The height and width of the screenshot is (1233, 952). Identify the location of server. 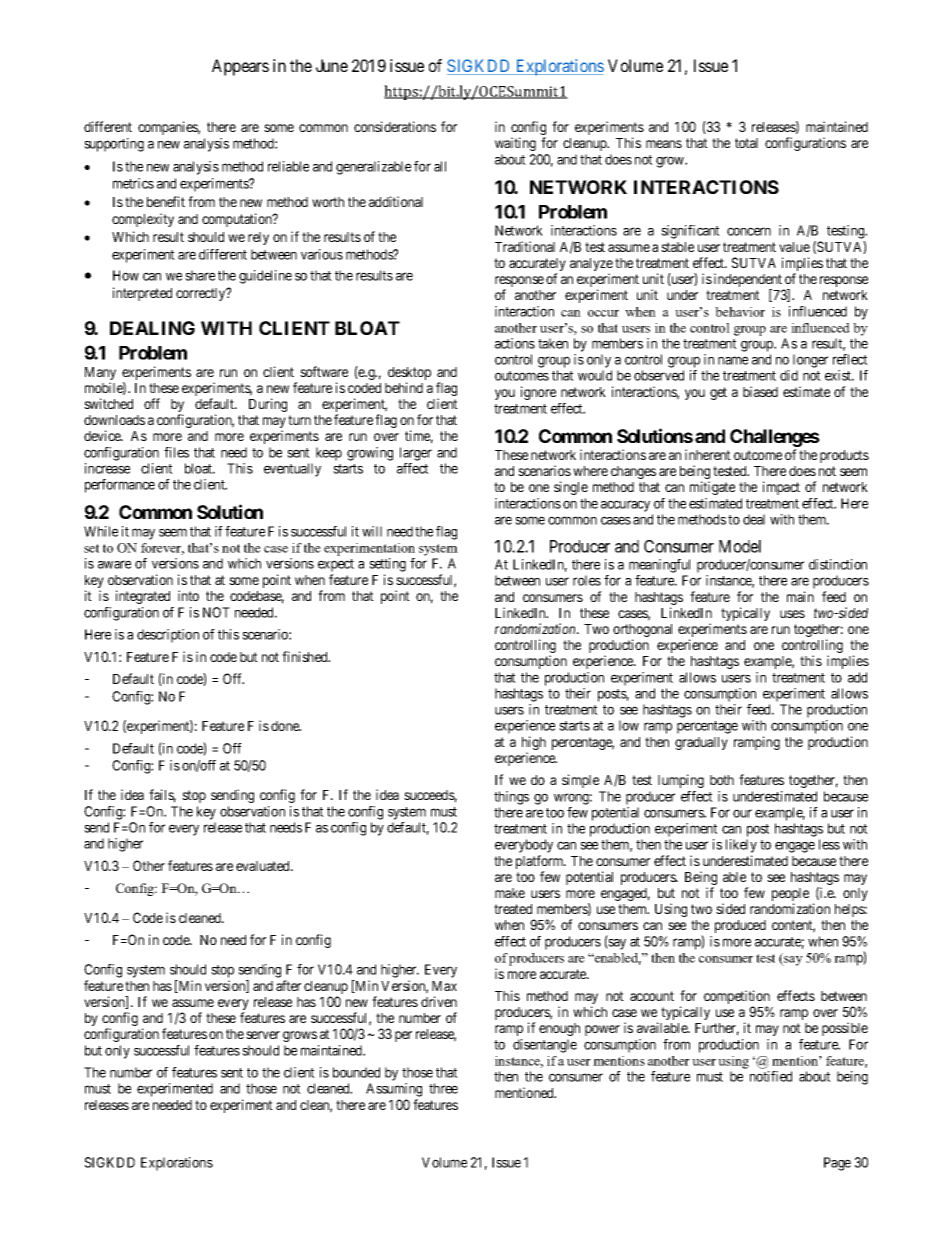
(263, 1035).
